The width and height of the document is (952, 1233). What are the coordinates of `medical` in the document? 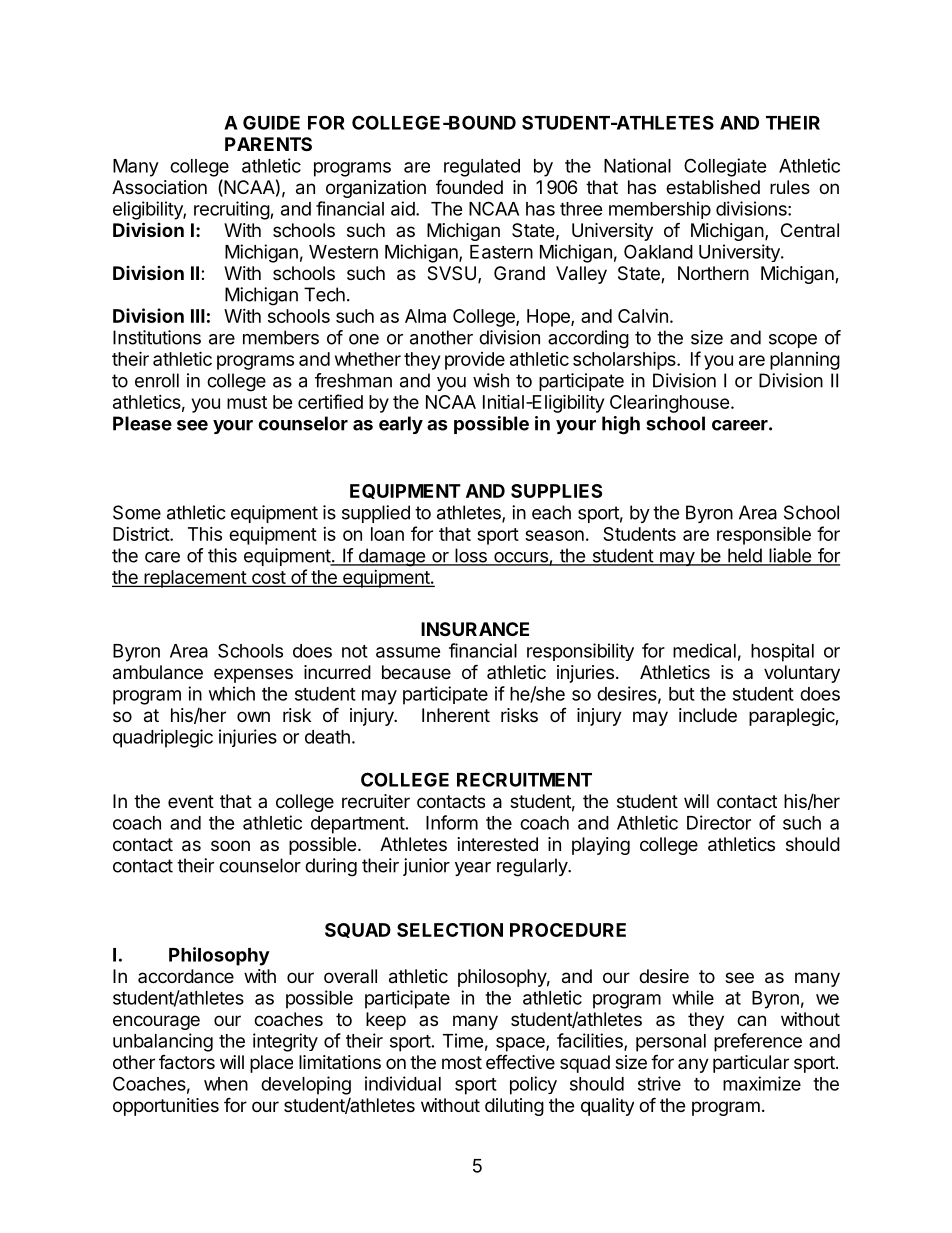 It's located at (704, 650).
